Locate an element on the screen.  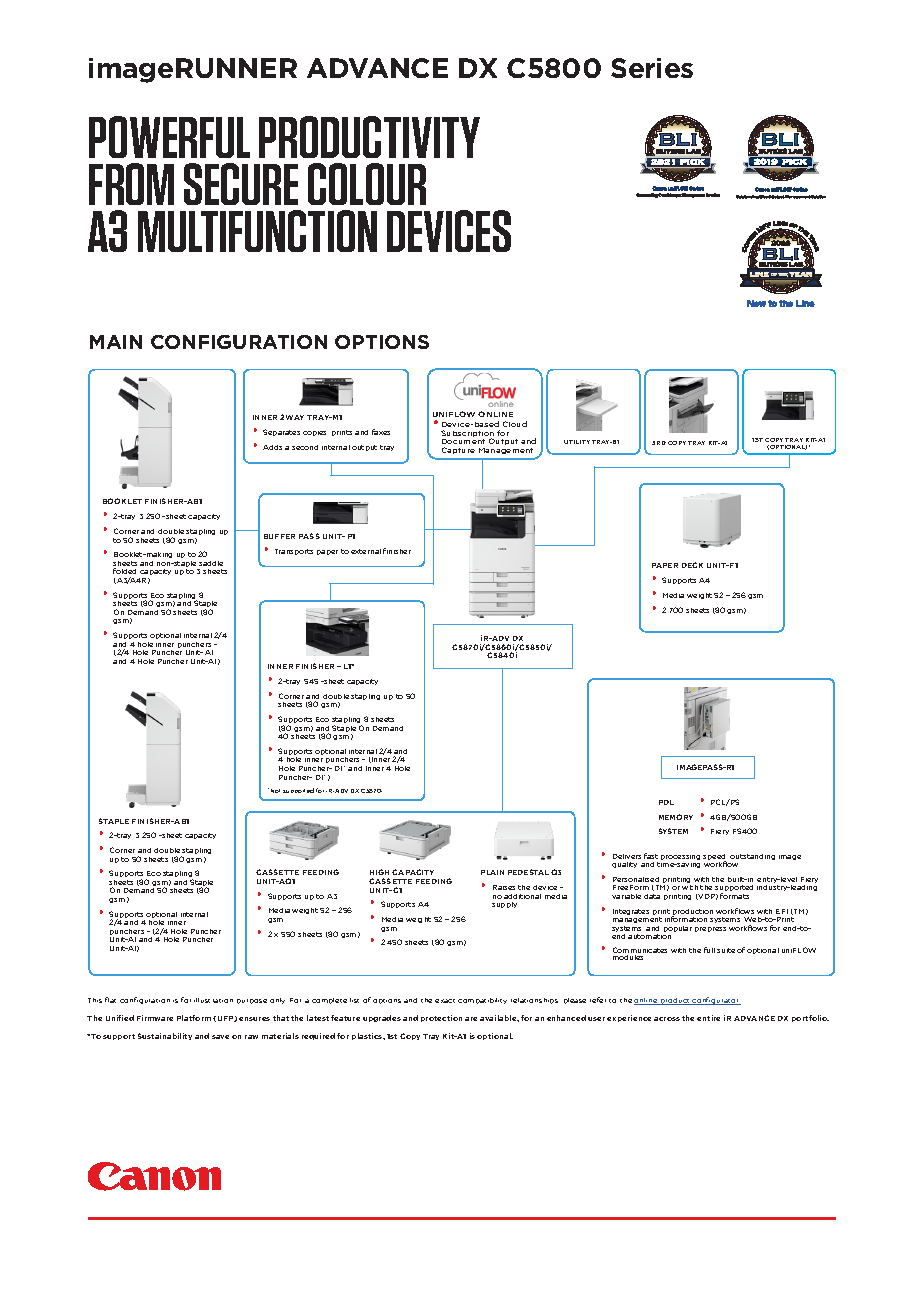
POWERFUL is located at coordinates (169, 137).
